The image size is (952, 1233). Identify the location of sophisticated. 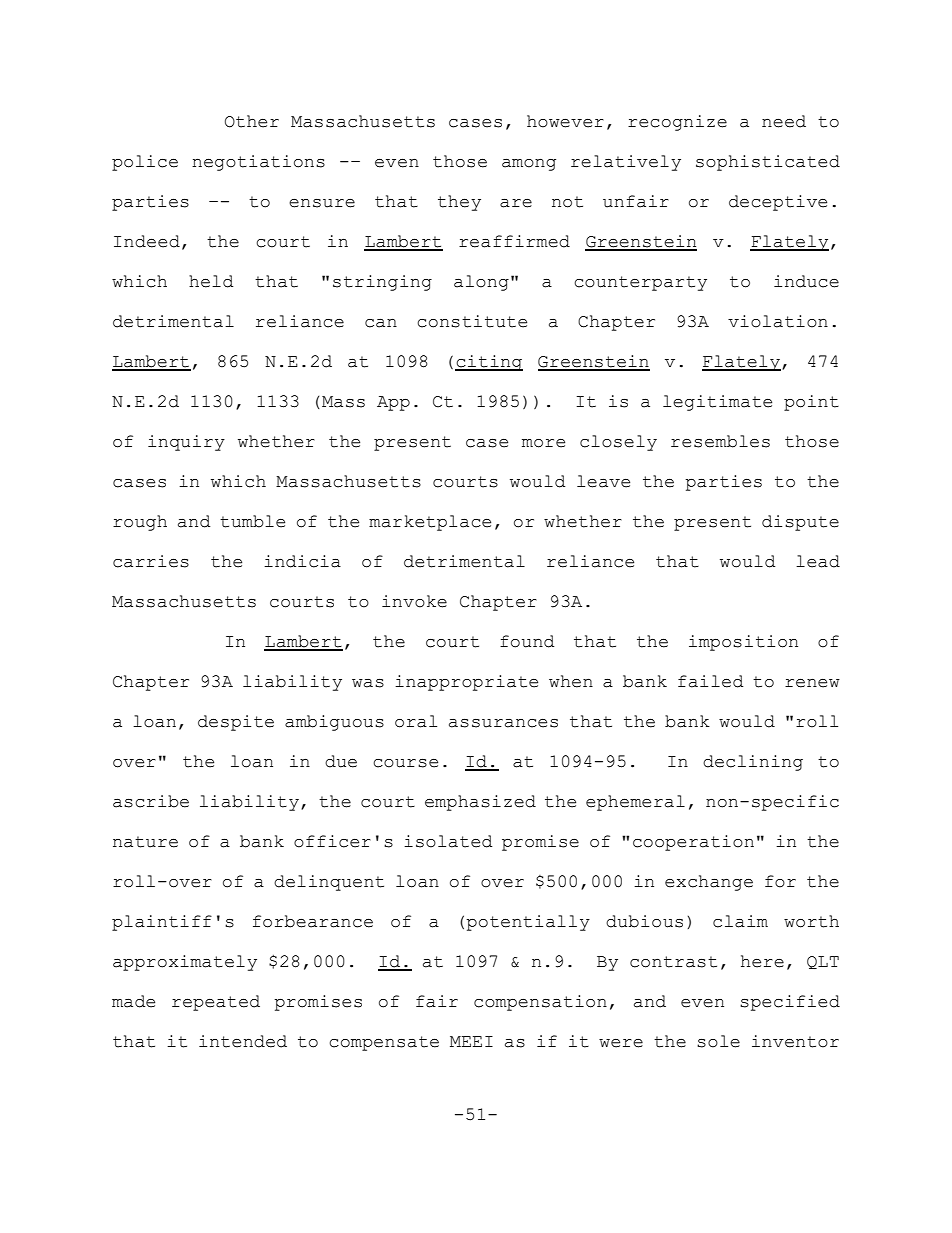
(768, 163).
